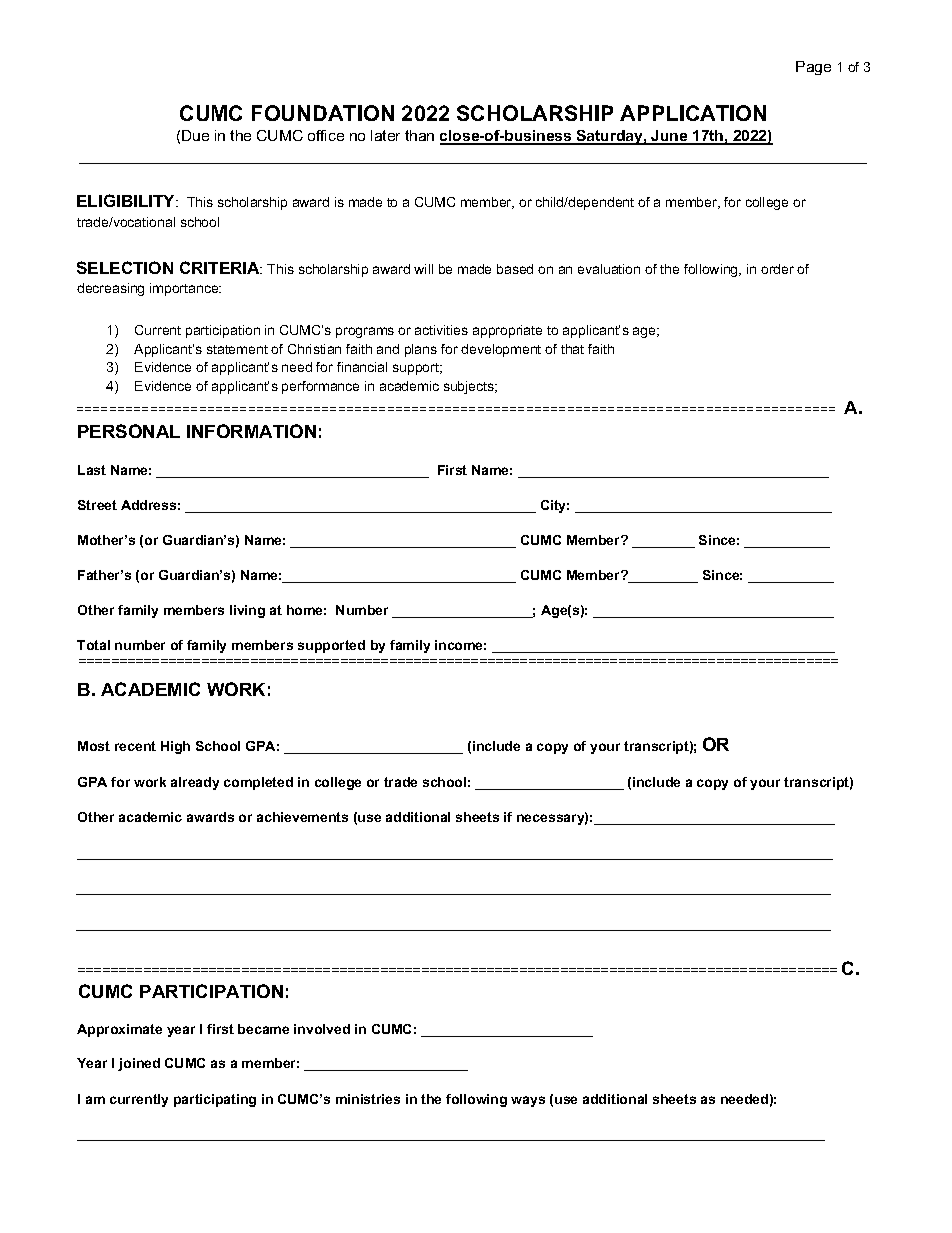 This image has height=1233, width=952. Describe the element at coordinates (693, 113) in the image. I see `APPLICATION` at that location.
